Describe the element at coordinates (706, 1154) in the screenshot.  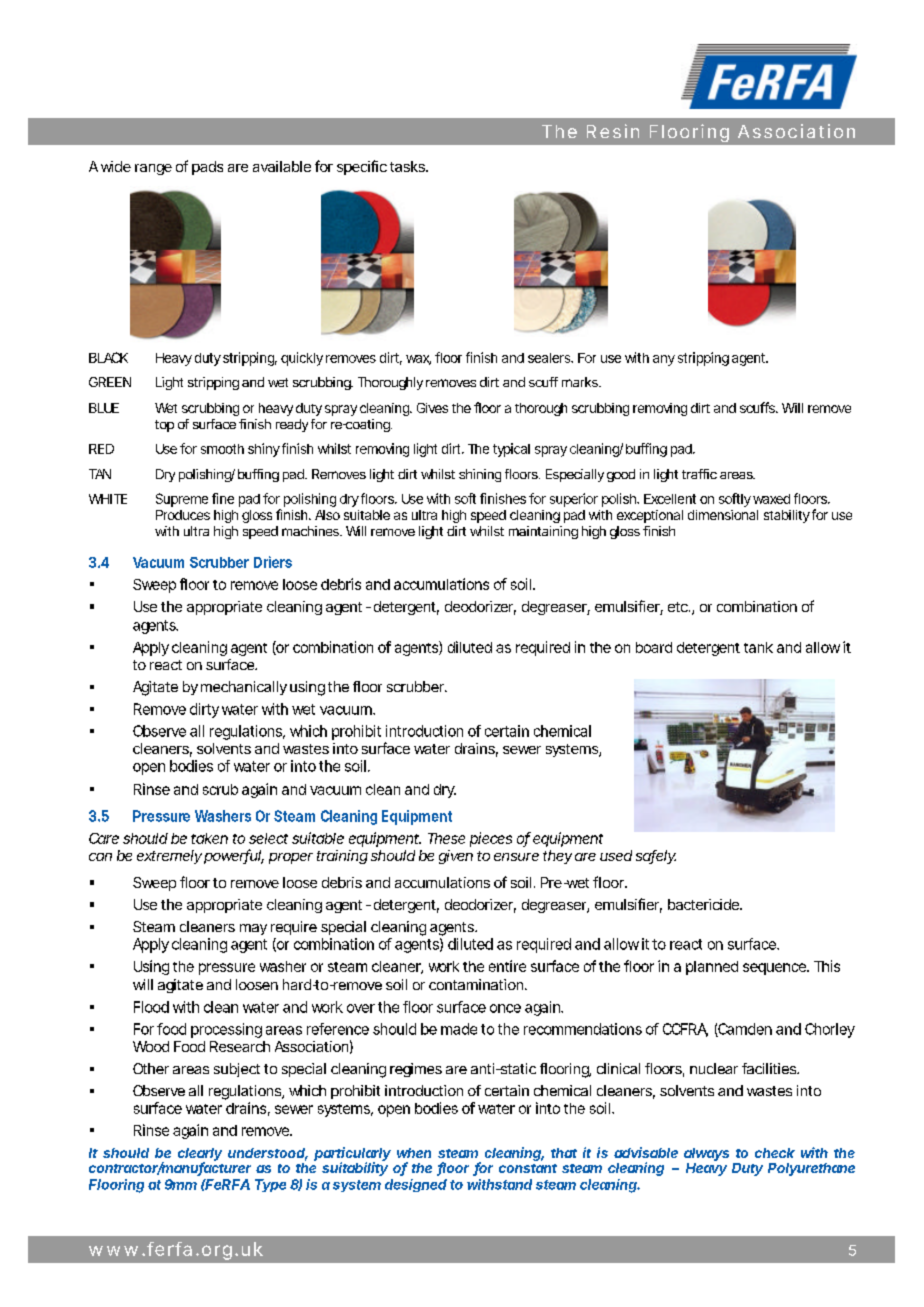
I see `always` at that location.
